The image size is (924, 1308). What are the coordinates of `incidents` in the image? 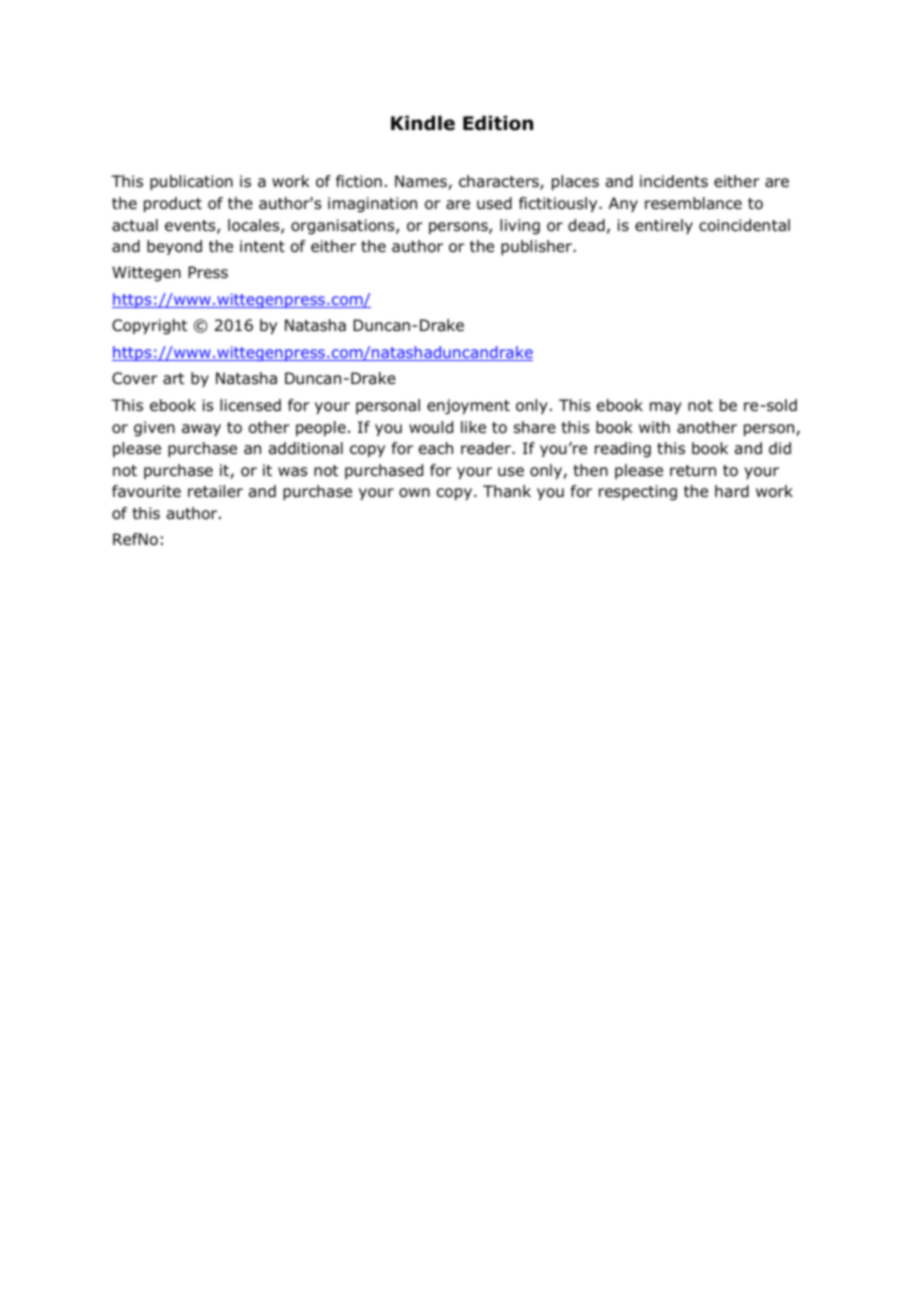 It's located at (674, 181).
